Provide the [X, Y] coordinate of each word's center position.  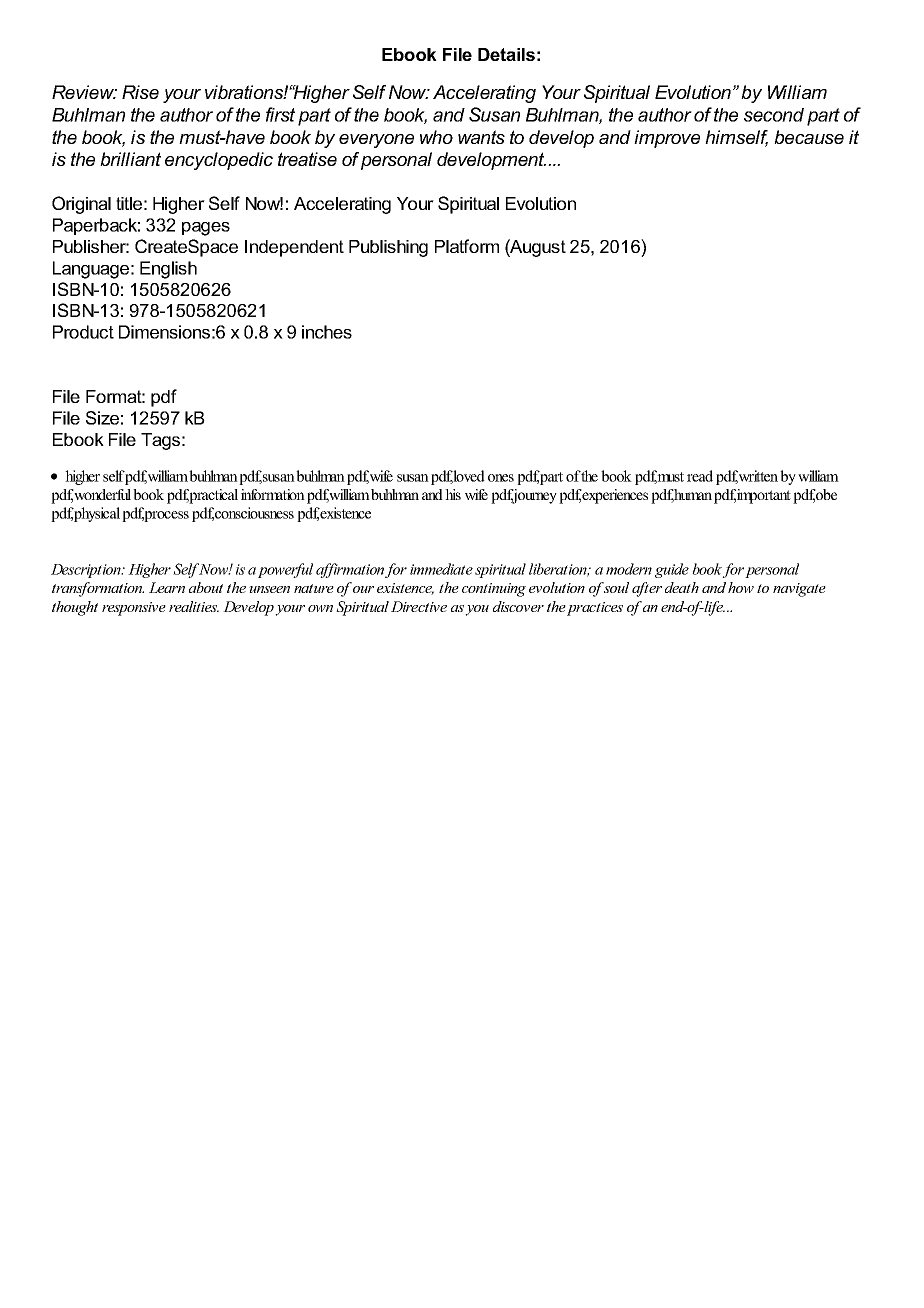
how [741, 587]
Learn [167, 587]
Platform [467, 246]
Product [83, 332]
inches [327, 332]
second [774, 115]
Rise [140, 92]
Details [506, 54]
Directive [419, 606]
